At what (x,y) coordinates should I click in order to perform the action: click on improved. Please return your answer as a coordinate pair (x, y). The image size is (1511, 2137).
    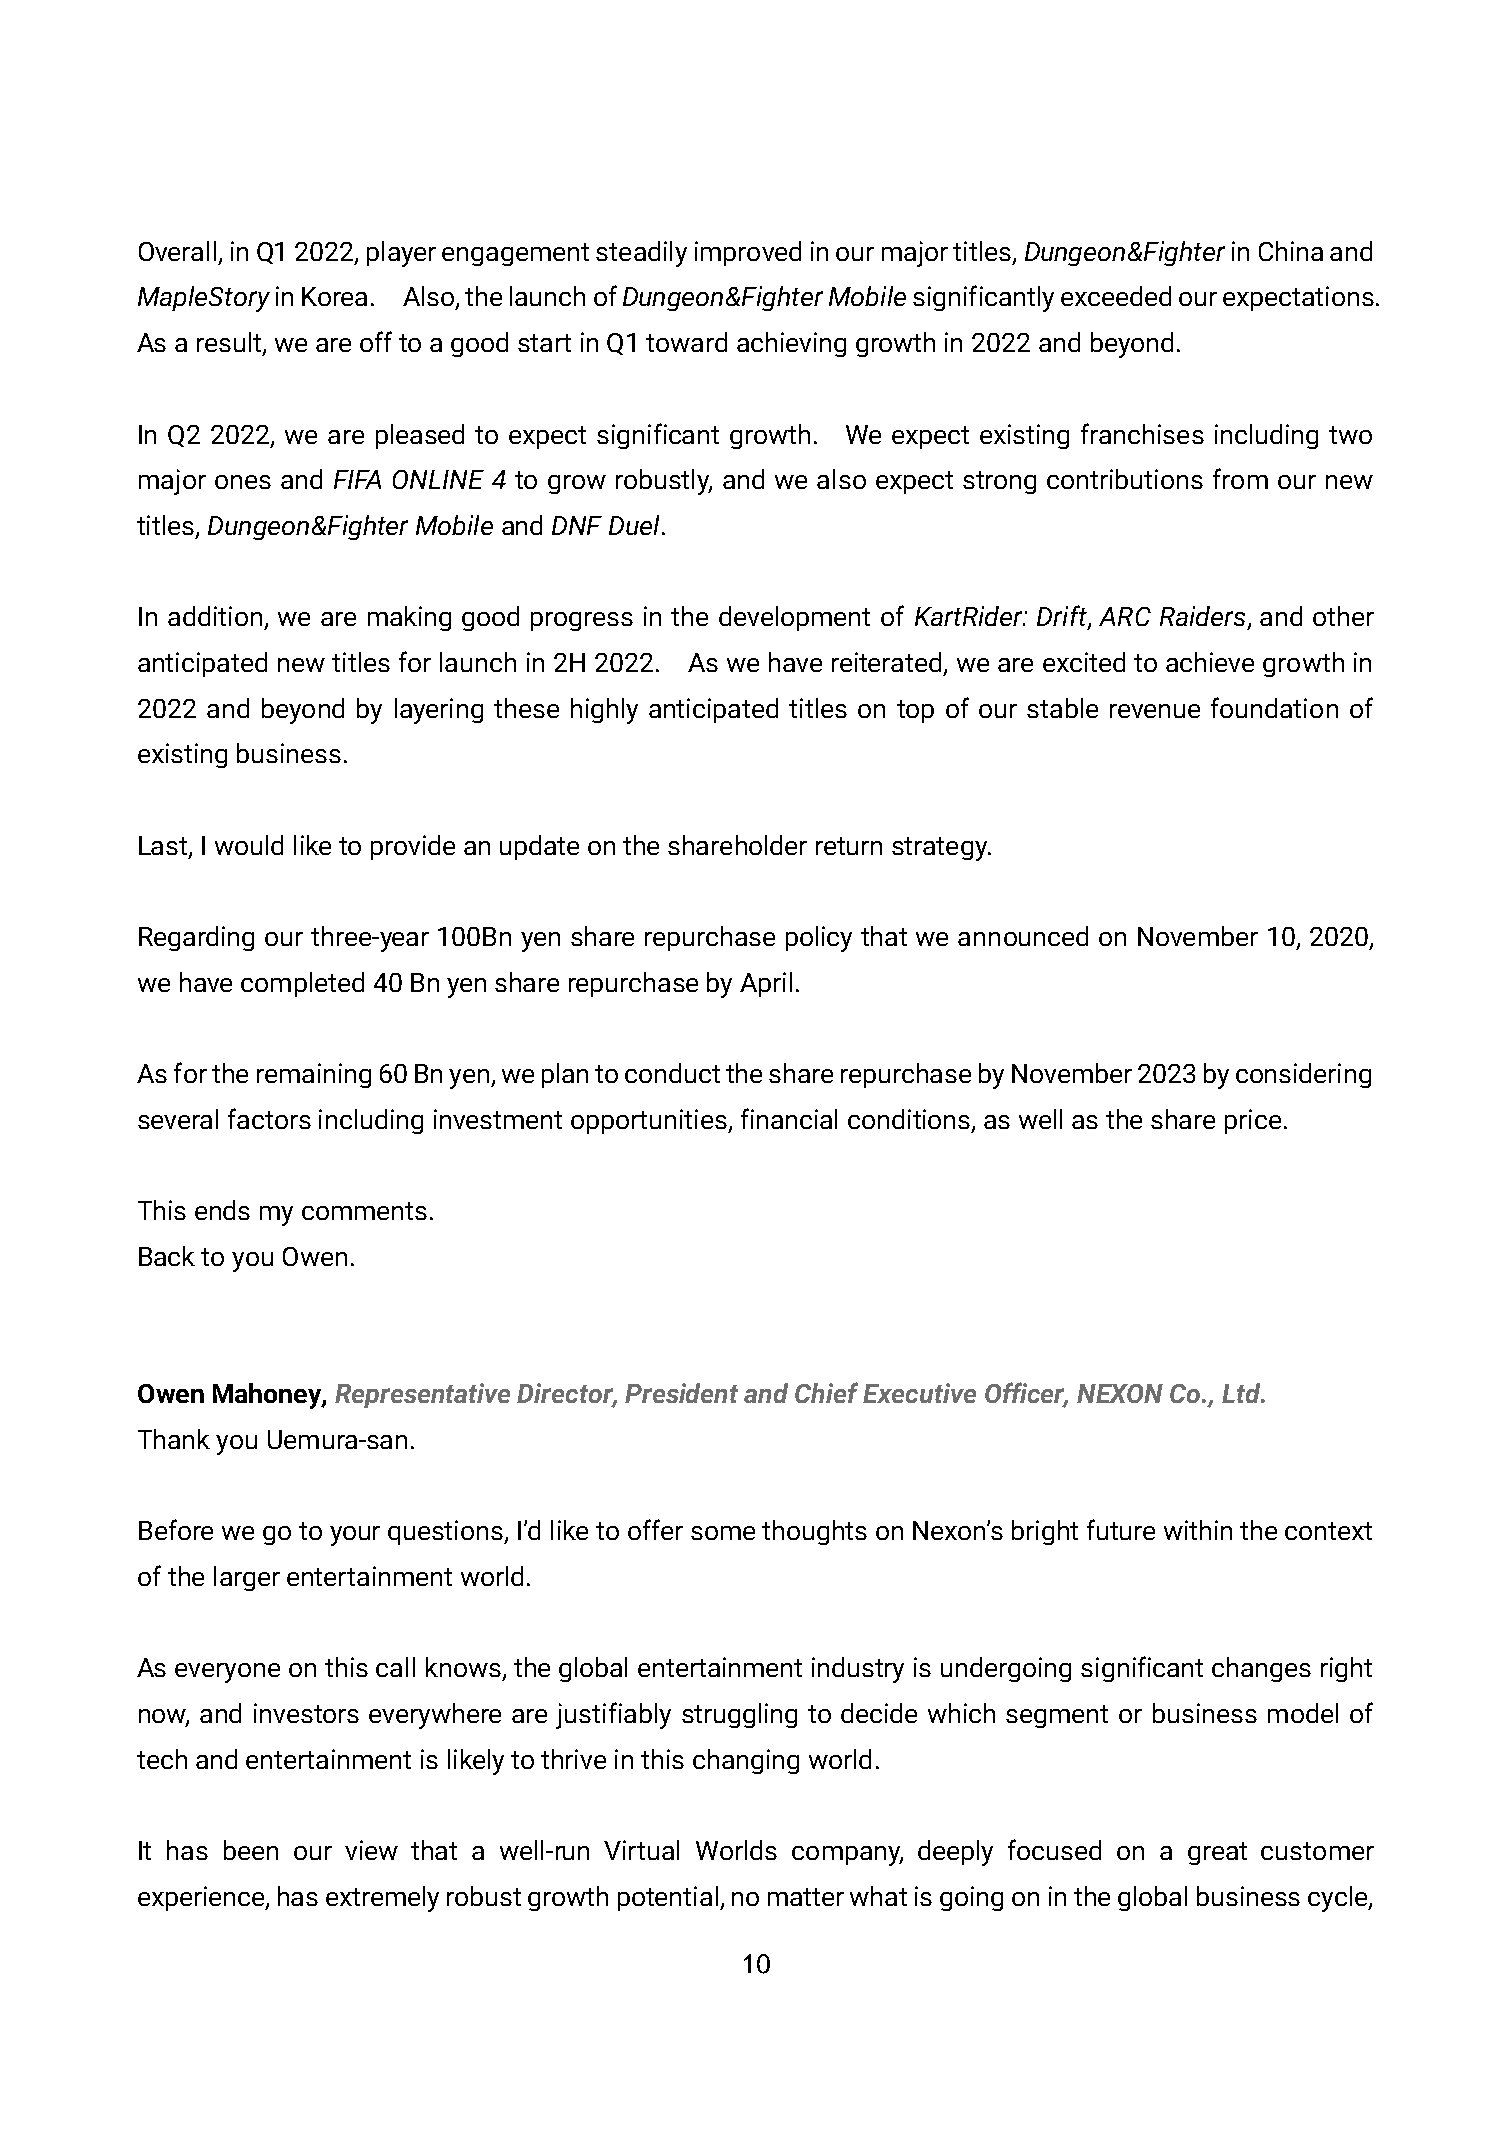
    Looking at the image, I should click on (748, 253).
